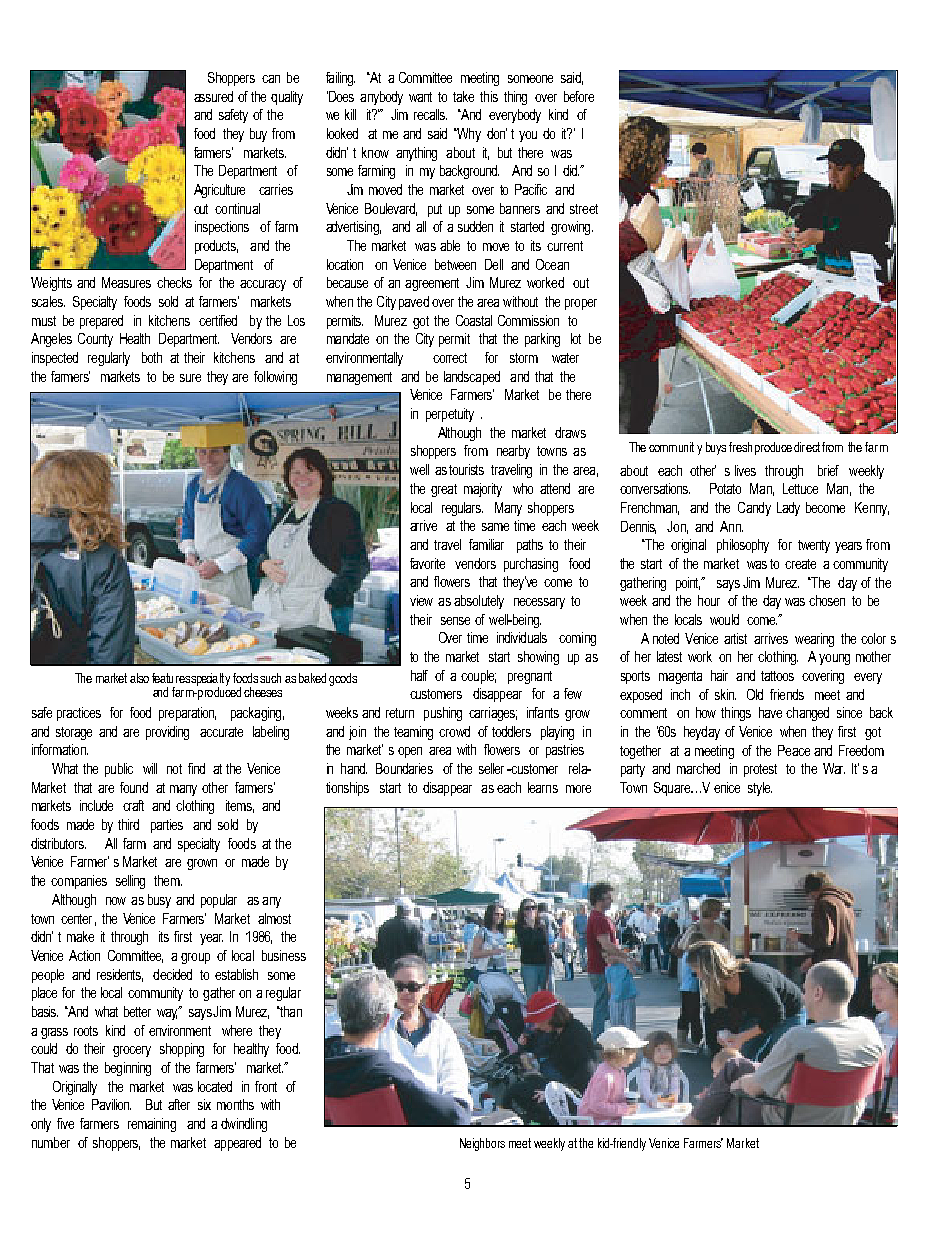 The height and width of the screenshot is (1233, 952). What do you see at coordinates (152, 1125) in the screenshot?
I see `remaining` at bounding box center [152, 1125].
